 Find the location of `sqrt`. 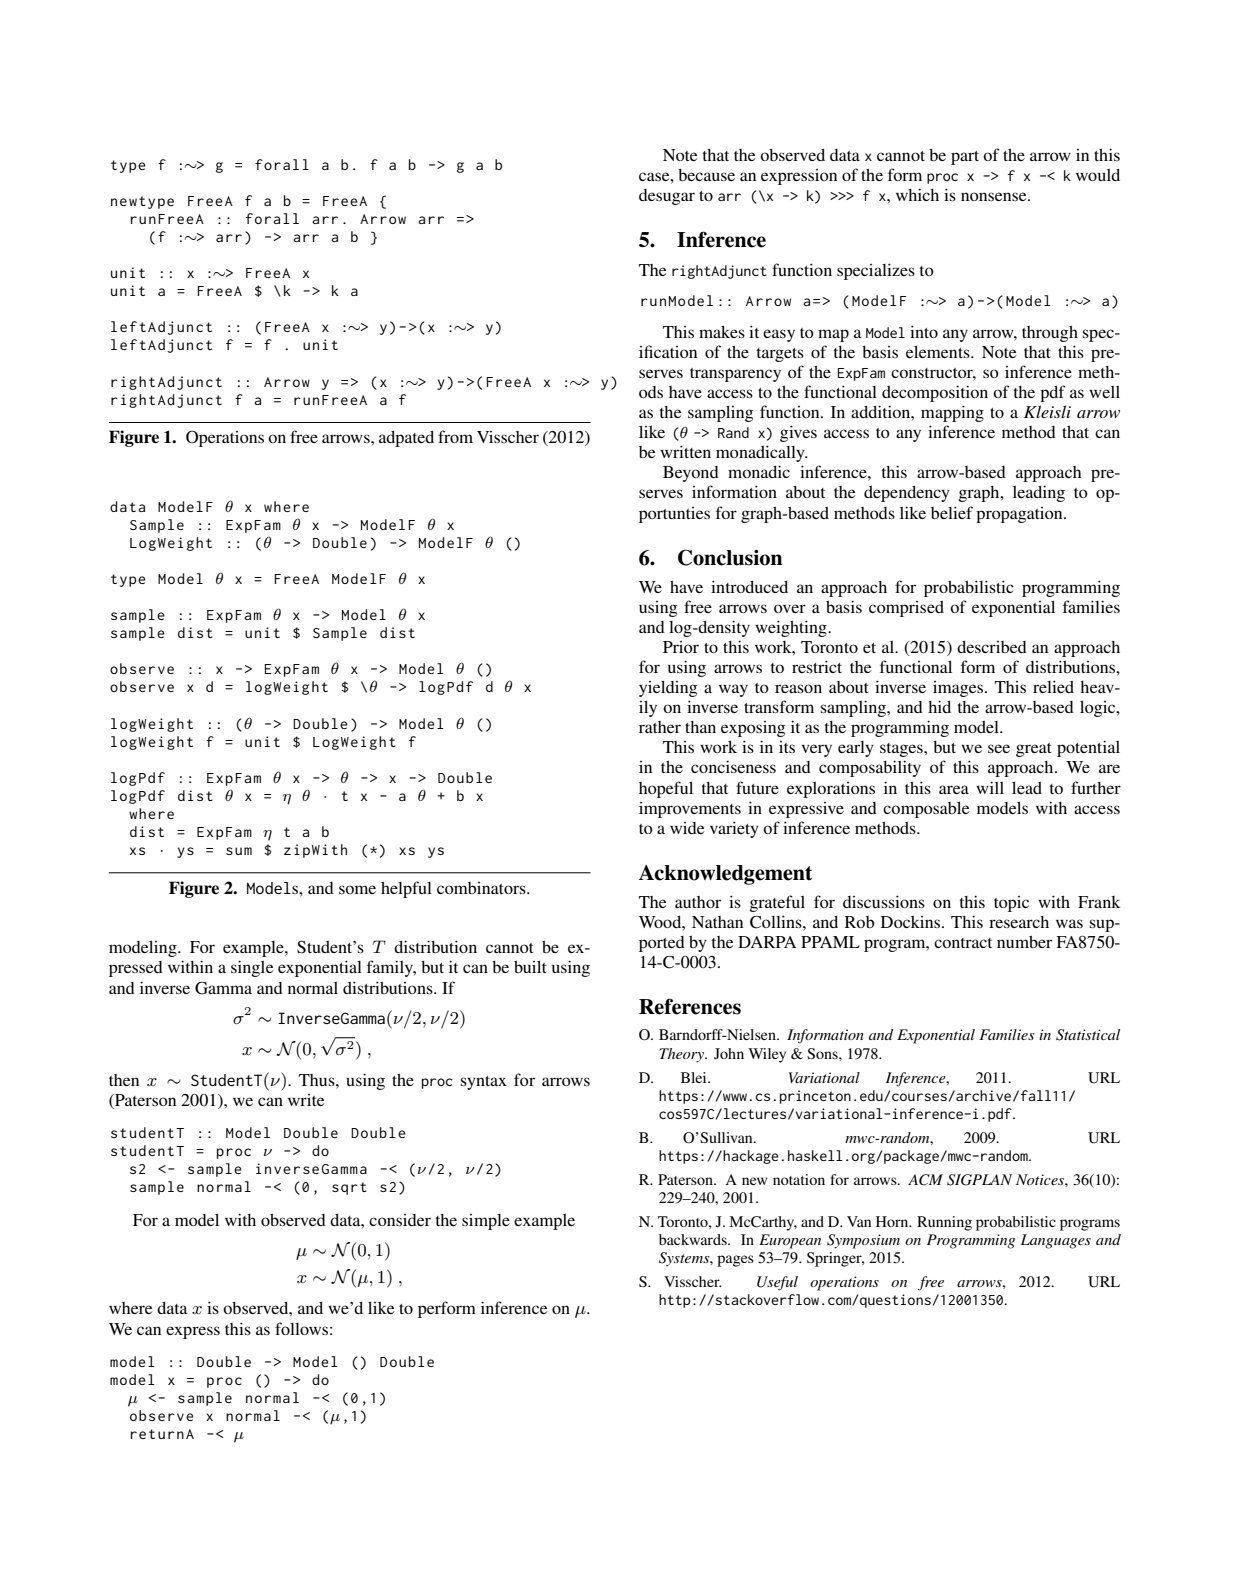

sqrt is located at coordinates (349, 1188).
